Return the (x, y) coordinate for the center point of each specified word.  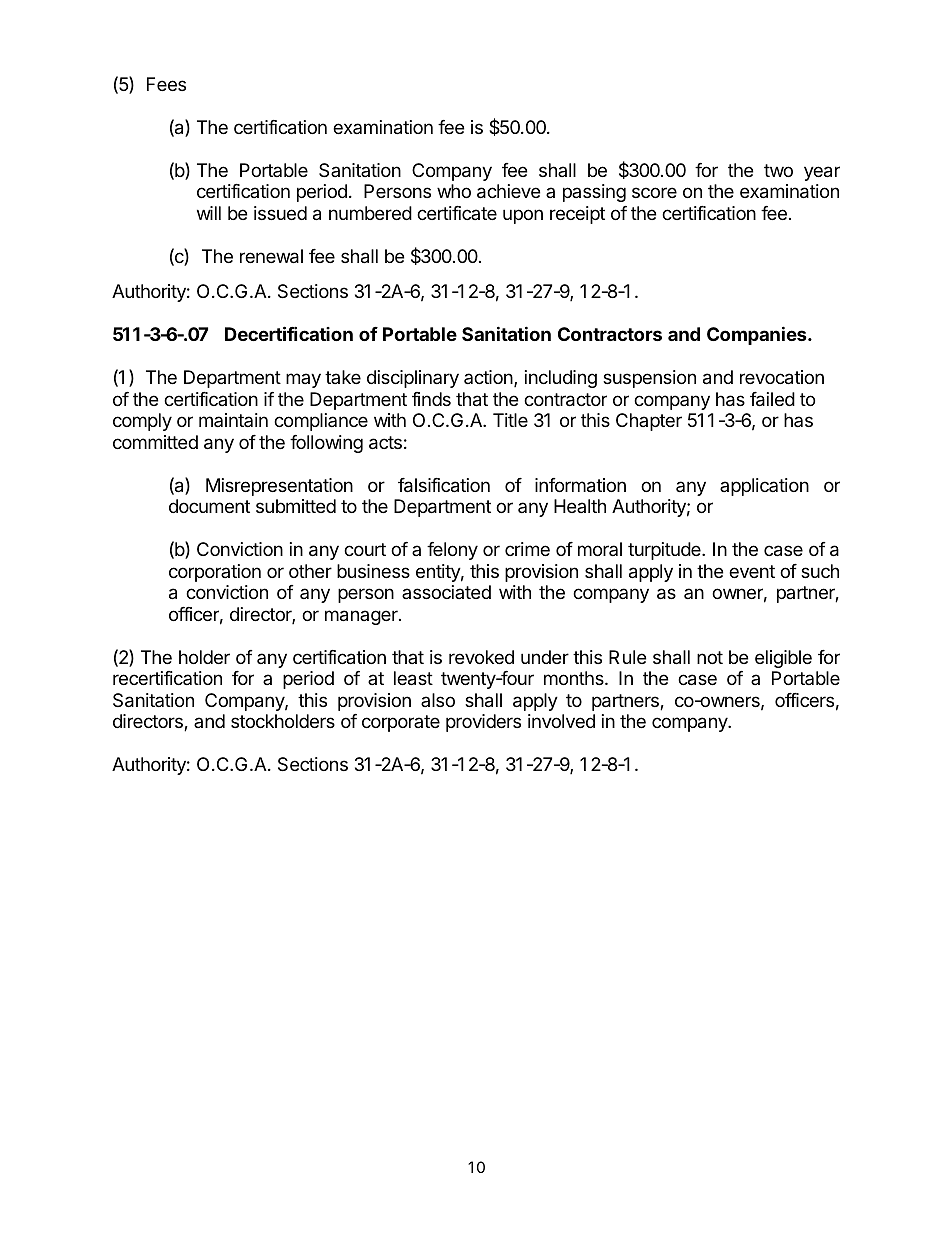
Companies (758, 335)
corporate (401, 723)
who (454, 191)
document (209, 506)
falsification (444, 485)
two (778, 170)
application (764, 487)
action (489, 378)
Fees (166, 84)
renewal (271, 256)
